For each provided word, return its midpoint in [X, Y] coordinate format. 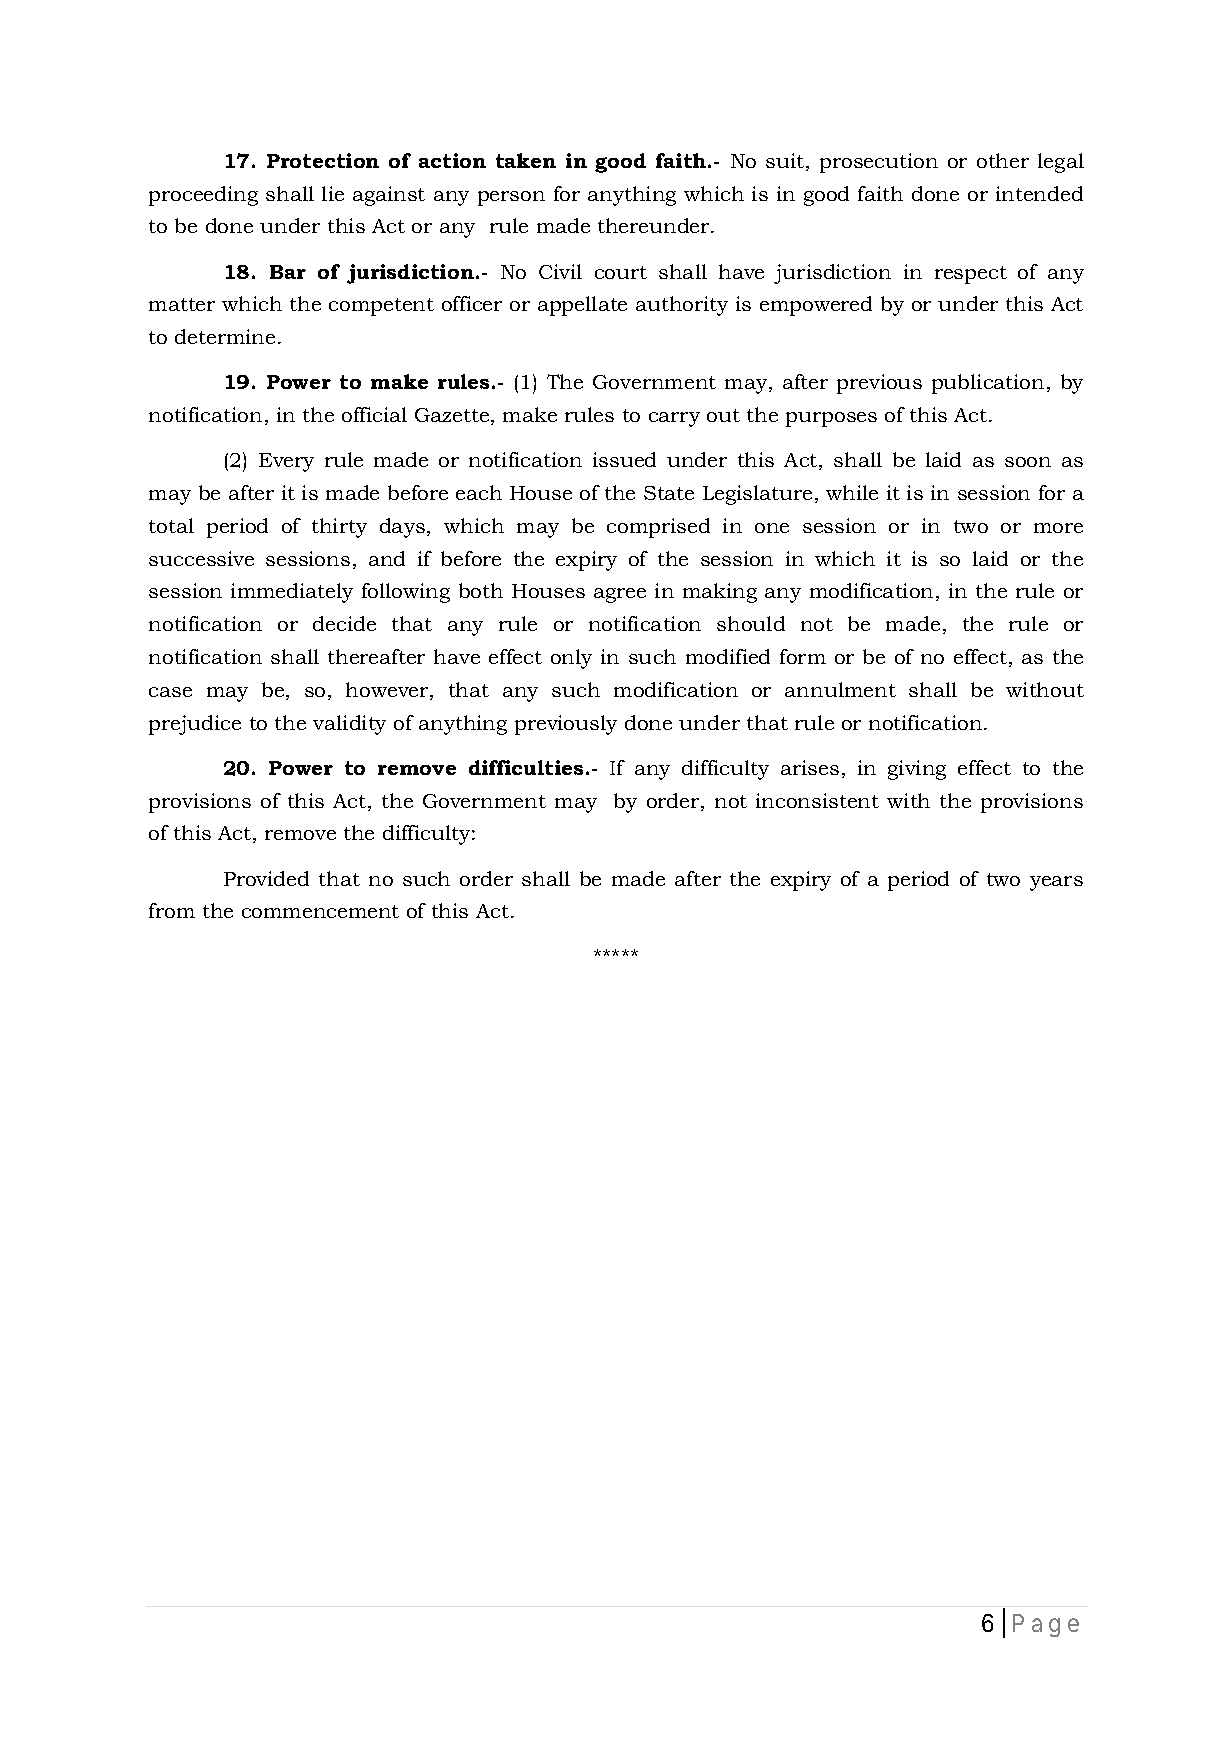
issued [624, 459]
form [803, 656]
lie [333, 193]
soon [1028, 462]
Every [286, 462]
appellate [582, 306]
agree [620, 595]
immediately [292, 593]
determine [225, 336]
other [1003, 160]
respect [971, 275]
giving [917, 770]
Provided [266, 878]
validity [349, 725]
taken [526, 160]
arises [810, 767]
